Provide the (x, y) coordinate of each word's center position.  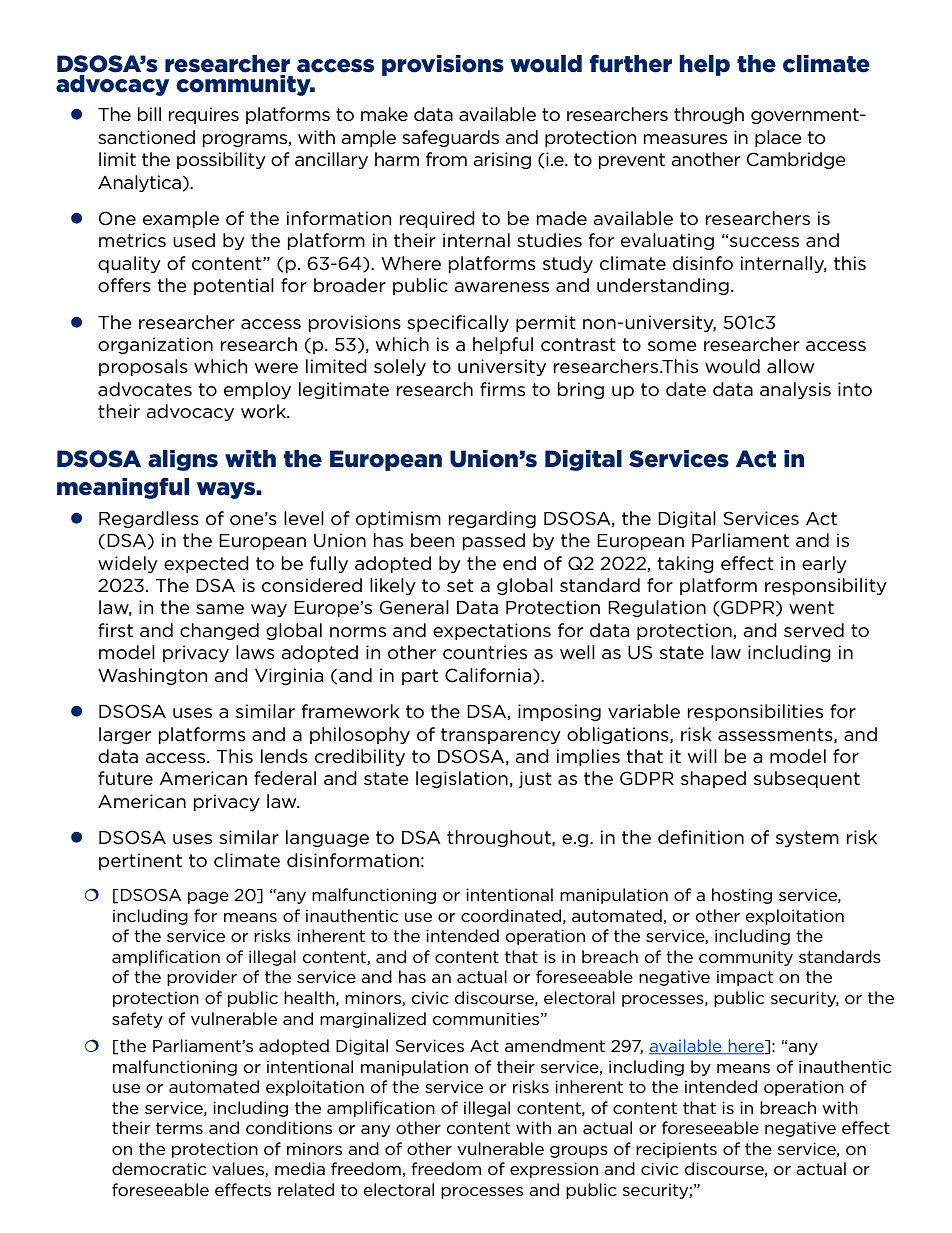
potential (234, 286)
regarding (492, 519)
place (778, 138)
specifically (458, 323)
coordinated (511, 916)
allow (790, 366)
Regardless (149, 519)
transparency (501, 736)
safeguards (450, 138)
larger (125, 735)
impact (745, 978)
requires (204, 115)
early (824, 564)
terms (179, 1128)
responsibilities (755, 712)
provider (202, 978)
